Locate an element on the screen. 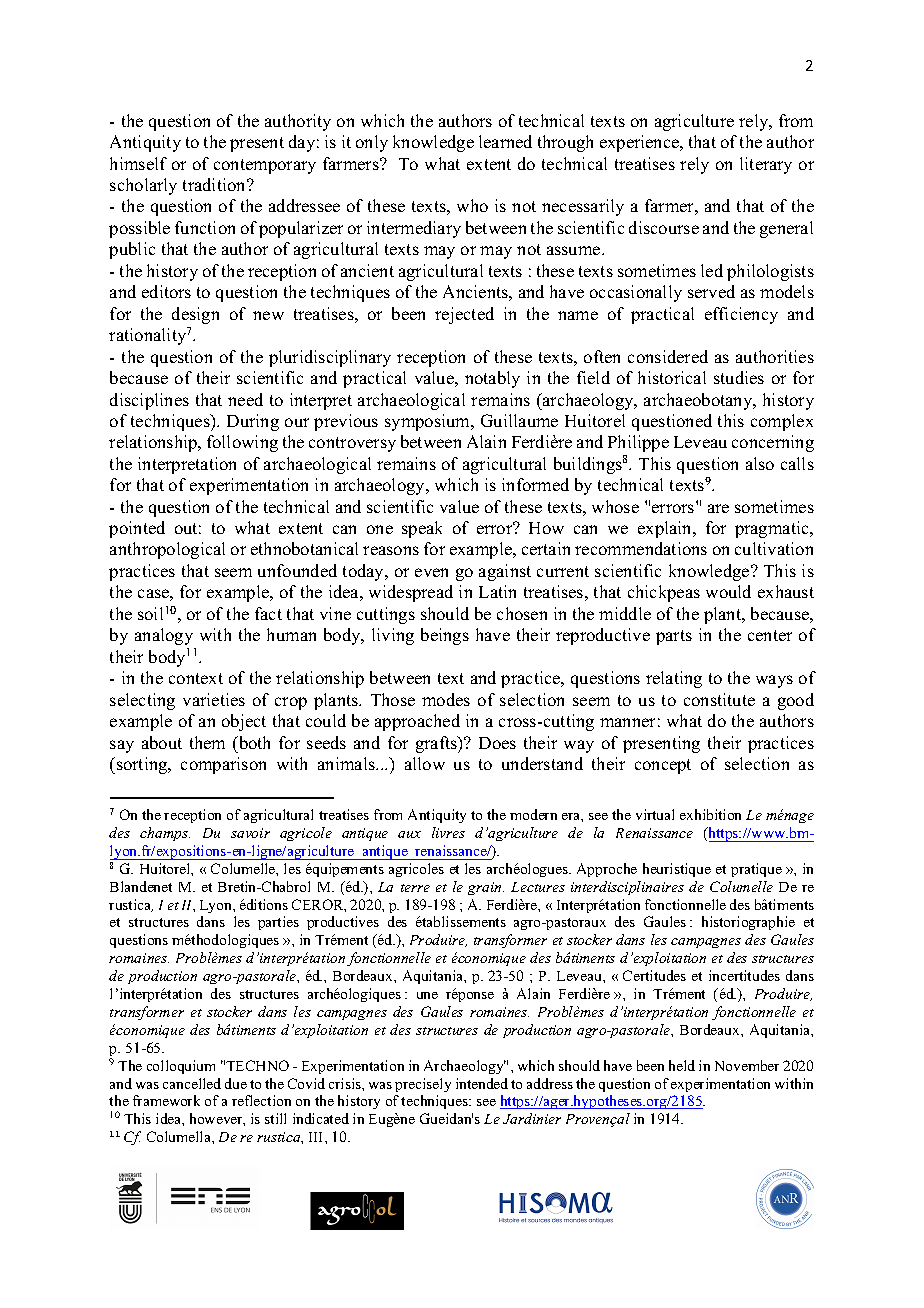  cancelled is located at coordinates (192, 1083).
